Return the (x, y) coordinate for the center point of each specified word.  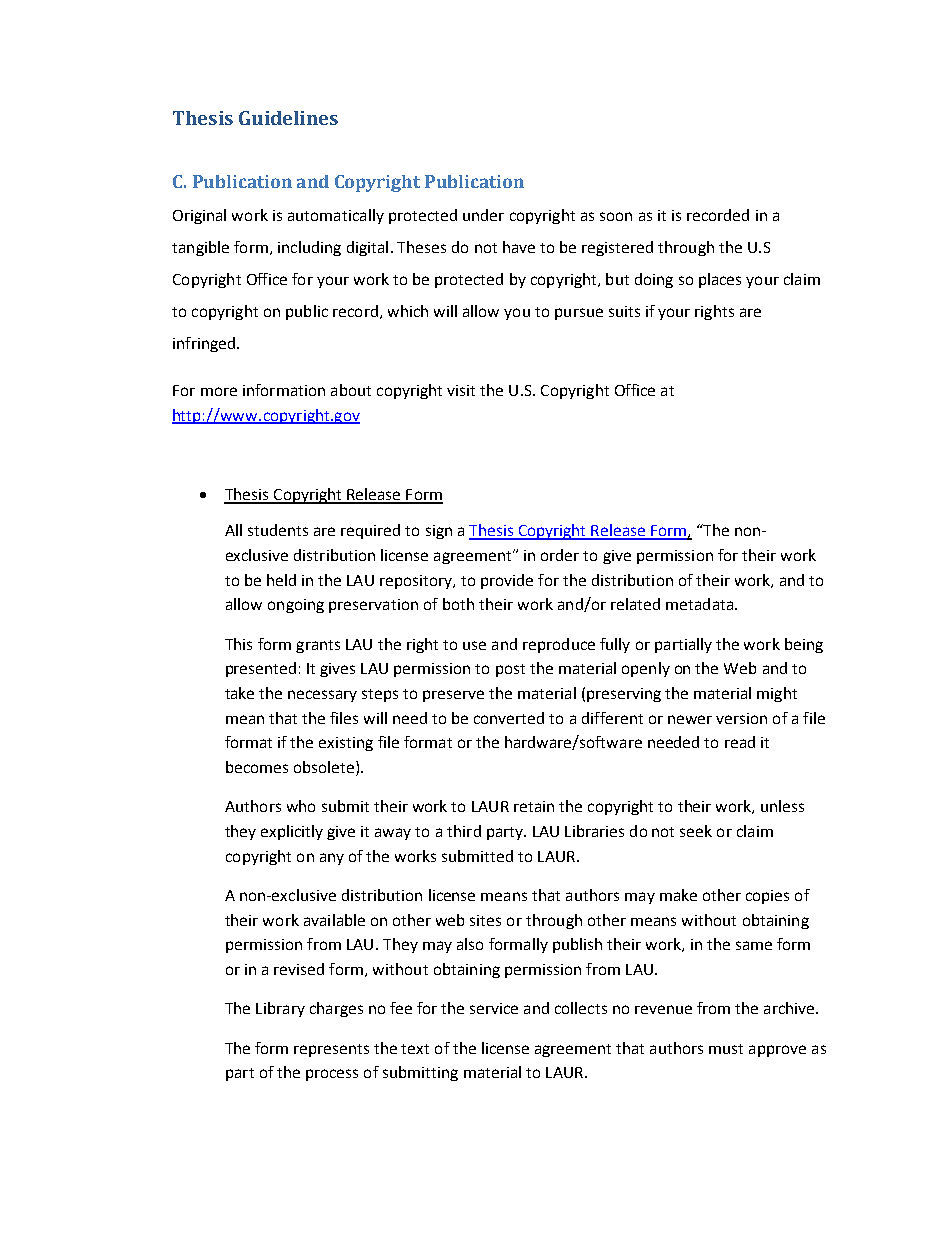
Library (280, 1009)
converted (509, 718)
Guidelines (288, 118)
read (740, 742)
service (494, 1008)
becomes (257, 767)
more (219, 391)
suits (624, 311)
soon (616, 216)
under (483, 215)
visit (461, 390)
